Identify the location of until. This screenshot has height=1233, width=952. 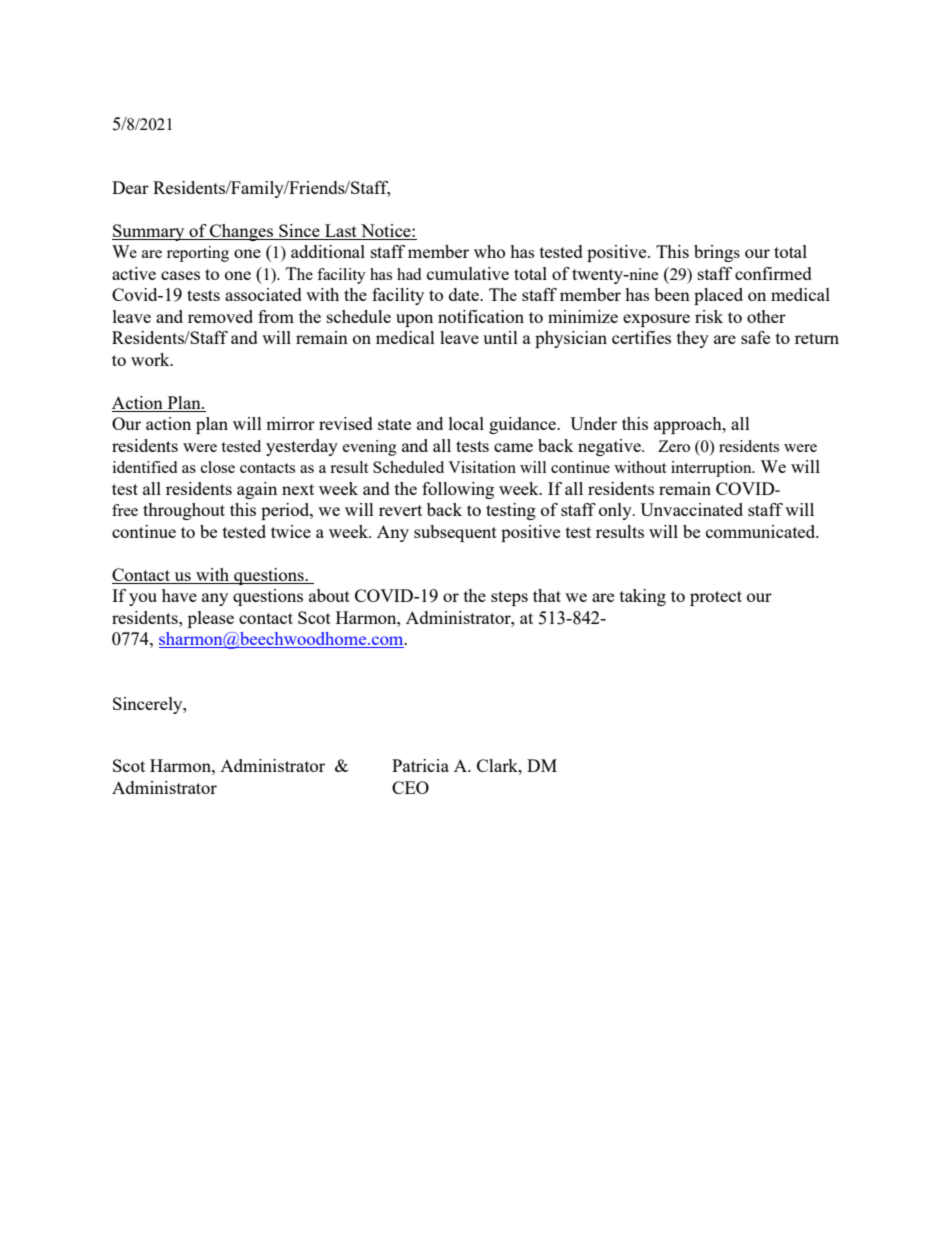
(500, 337).
